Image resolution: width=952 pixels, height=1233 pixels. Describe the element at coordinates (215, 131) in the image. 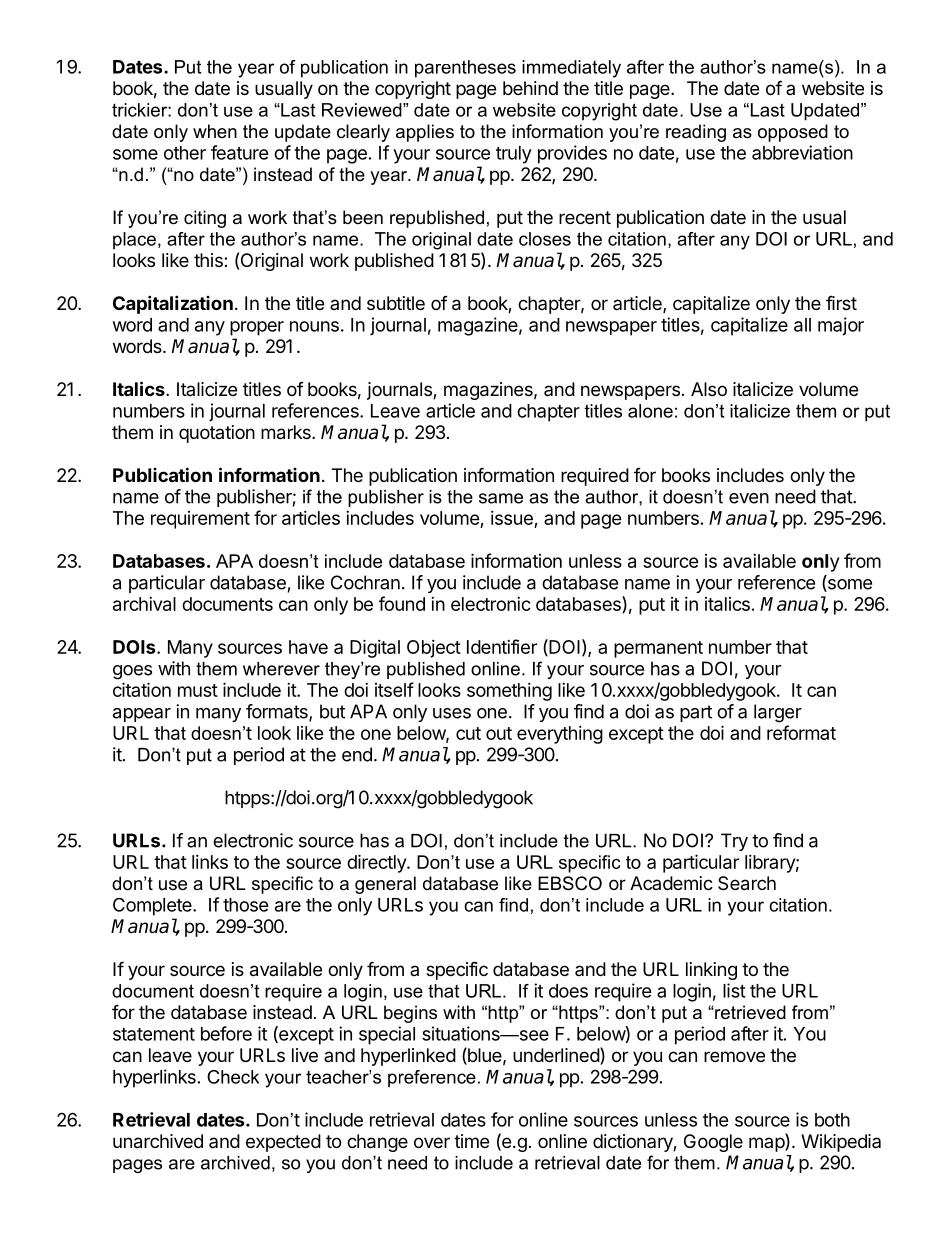

I see `when` at that location.
